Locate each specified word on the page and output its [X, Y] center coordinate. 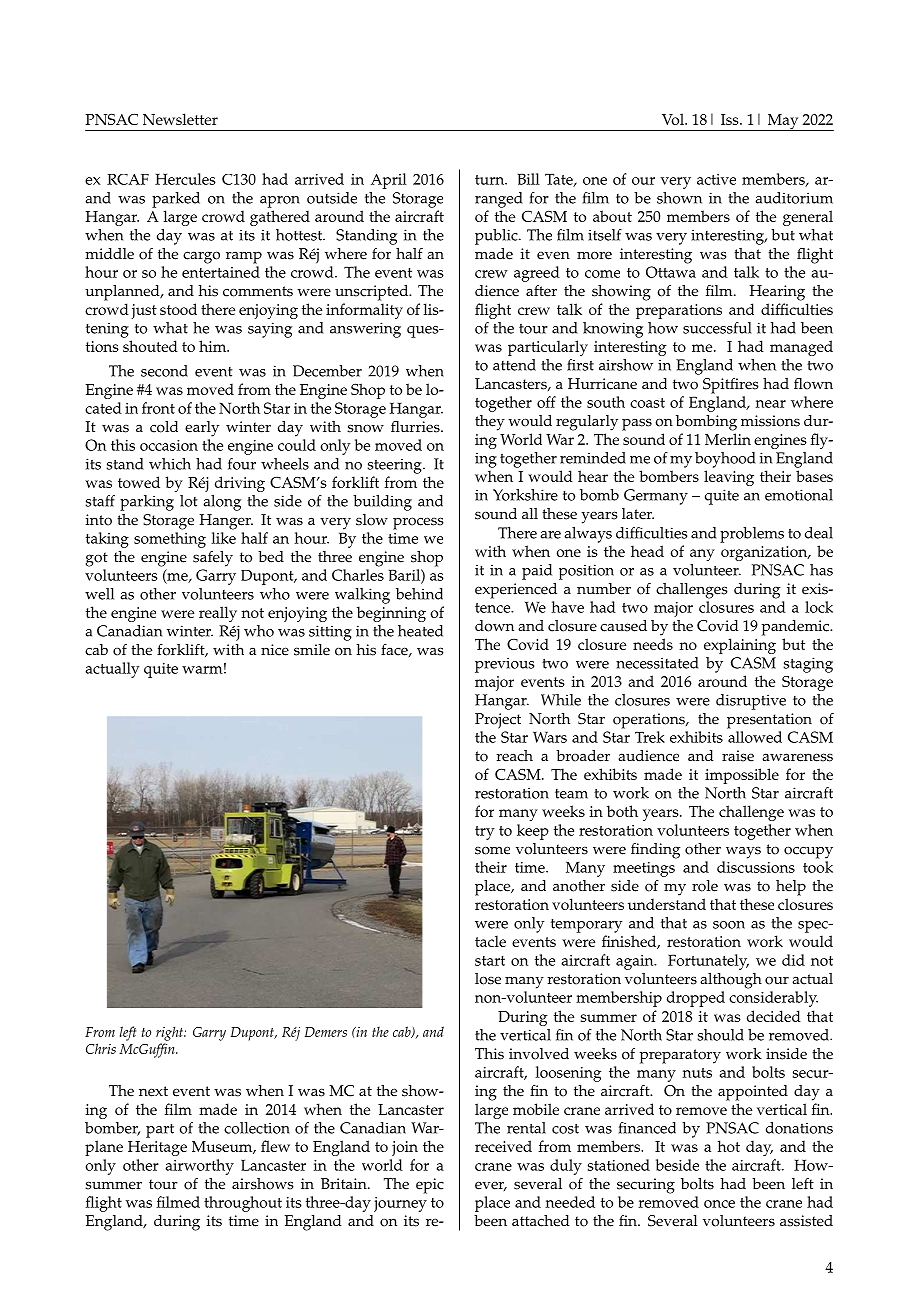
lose [488, 979]
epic [430, 1186]
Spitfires [730, 385]
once [719, 1204]
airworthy [200, 1167]
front [158, 408]
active [716, 179]
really [218, 614]
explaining [740, 646]
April [389, 181]
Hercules [185, 179]
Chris [101, 1048]
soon [729, 925]
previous [504, 665]
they [490, 423]
